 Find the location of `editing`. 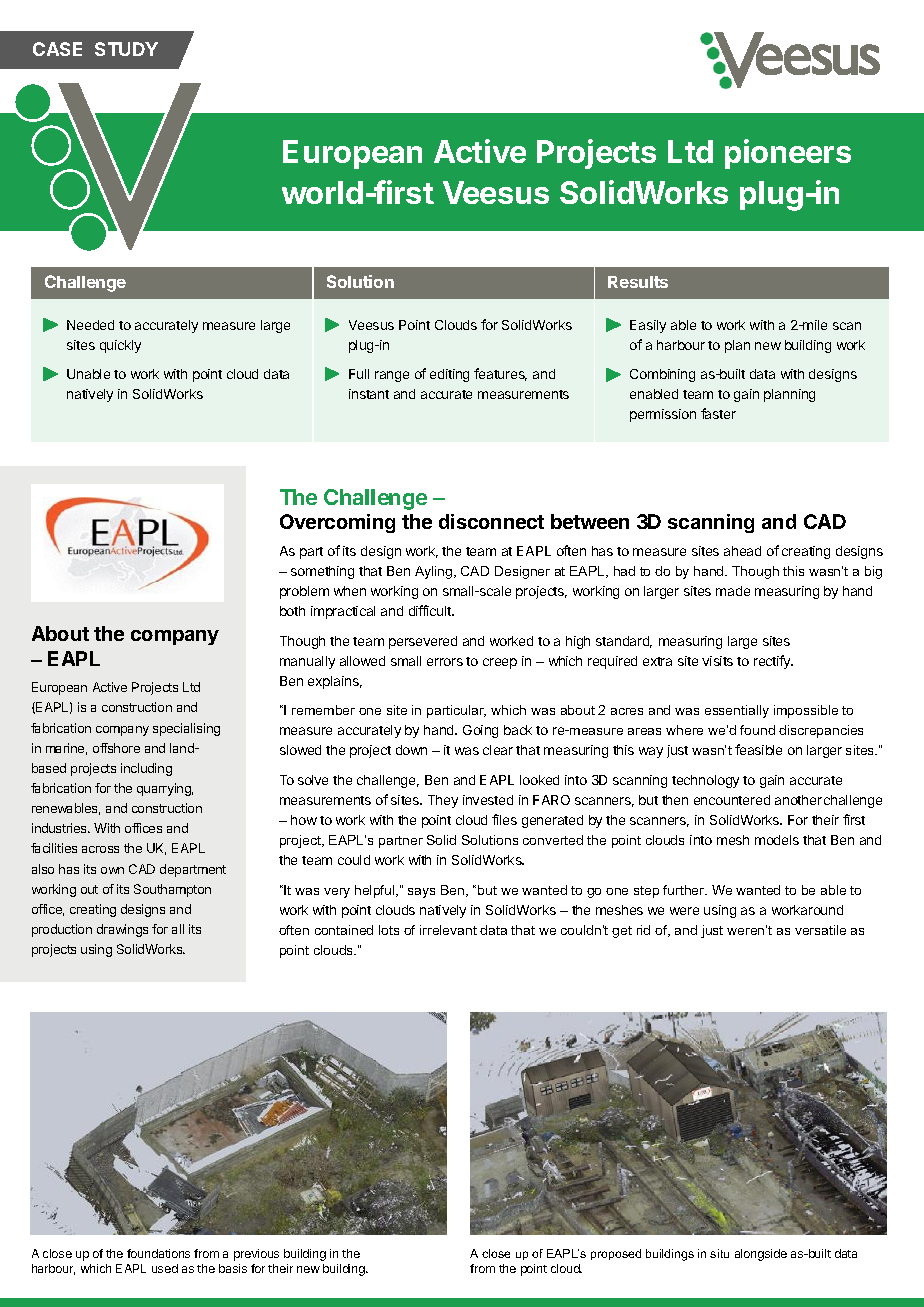

editing is located at coordinates (449, 375).
